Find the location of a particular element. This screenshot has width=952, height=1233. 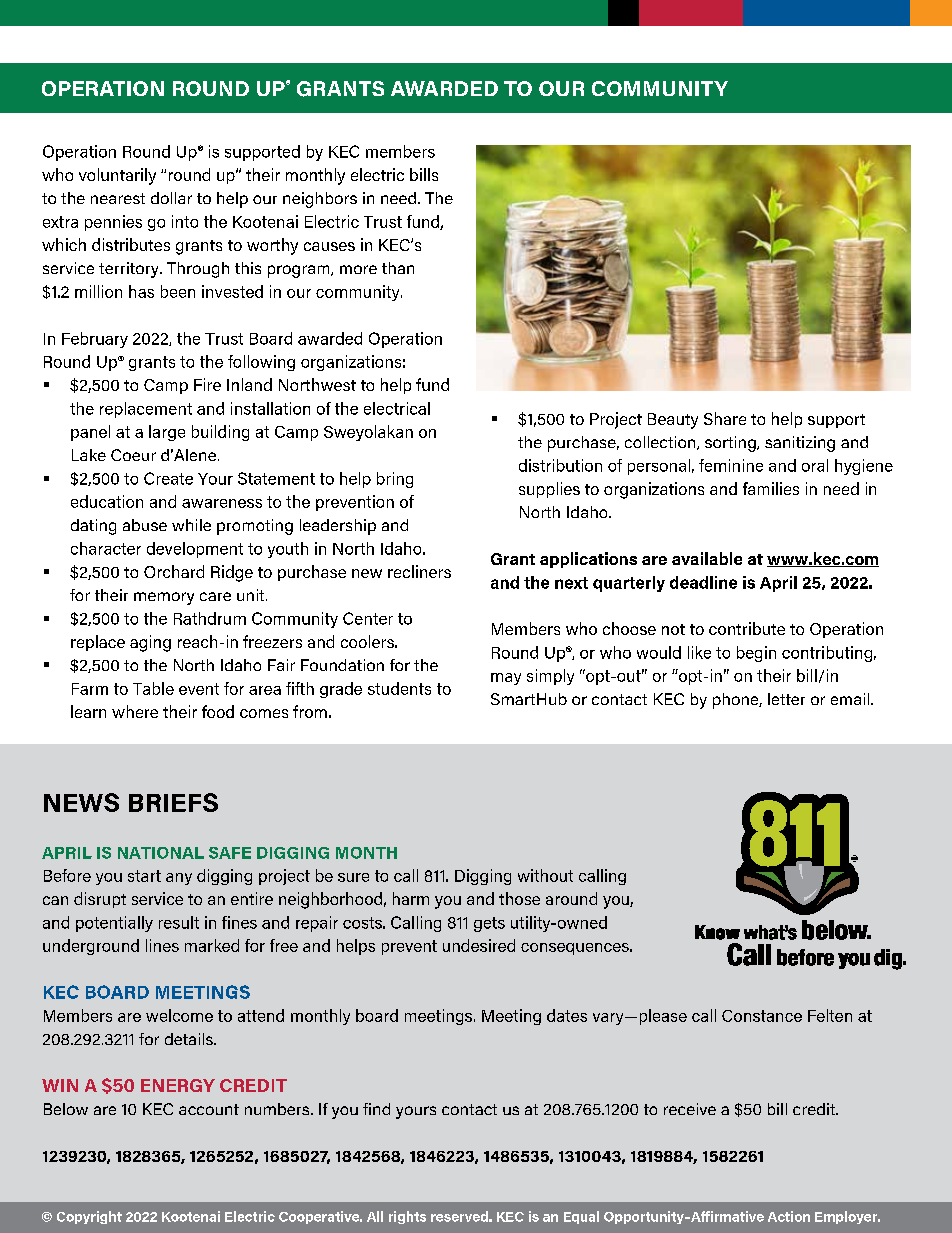

lines is located at coordinates (162, 945).
